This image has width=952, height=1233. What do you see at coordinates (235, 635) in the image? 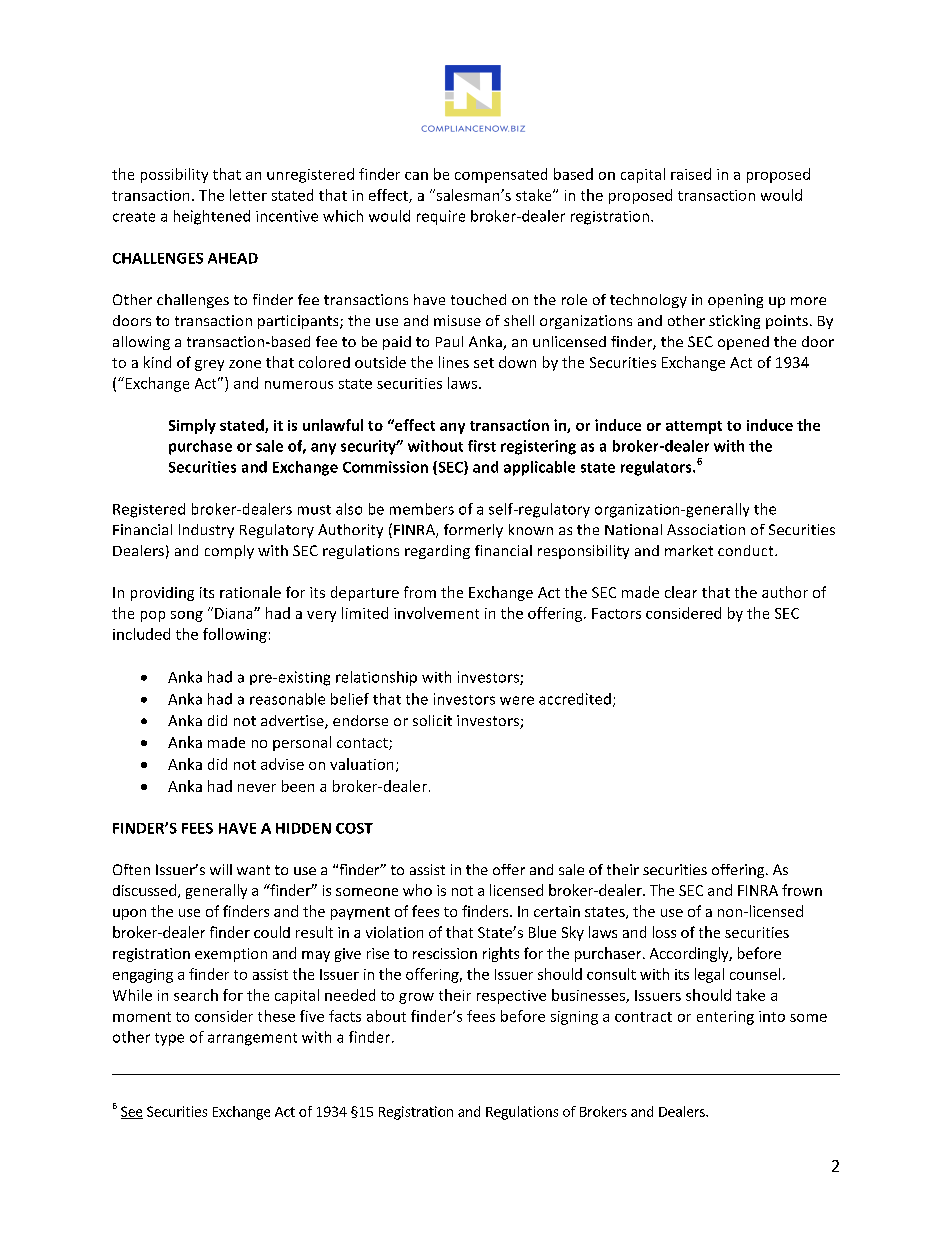
I see `following` at bounding box center [235, 635].
